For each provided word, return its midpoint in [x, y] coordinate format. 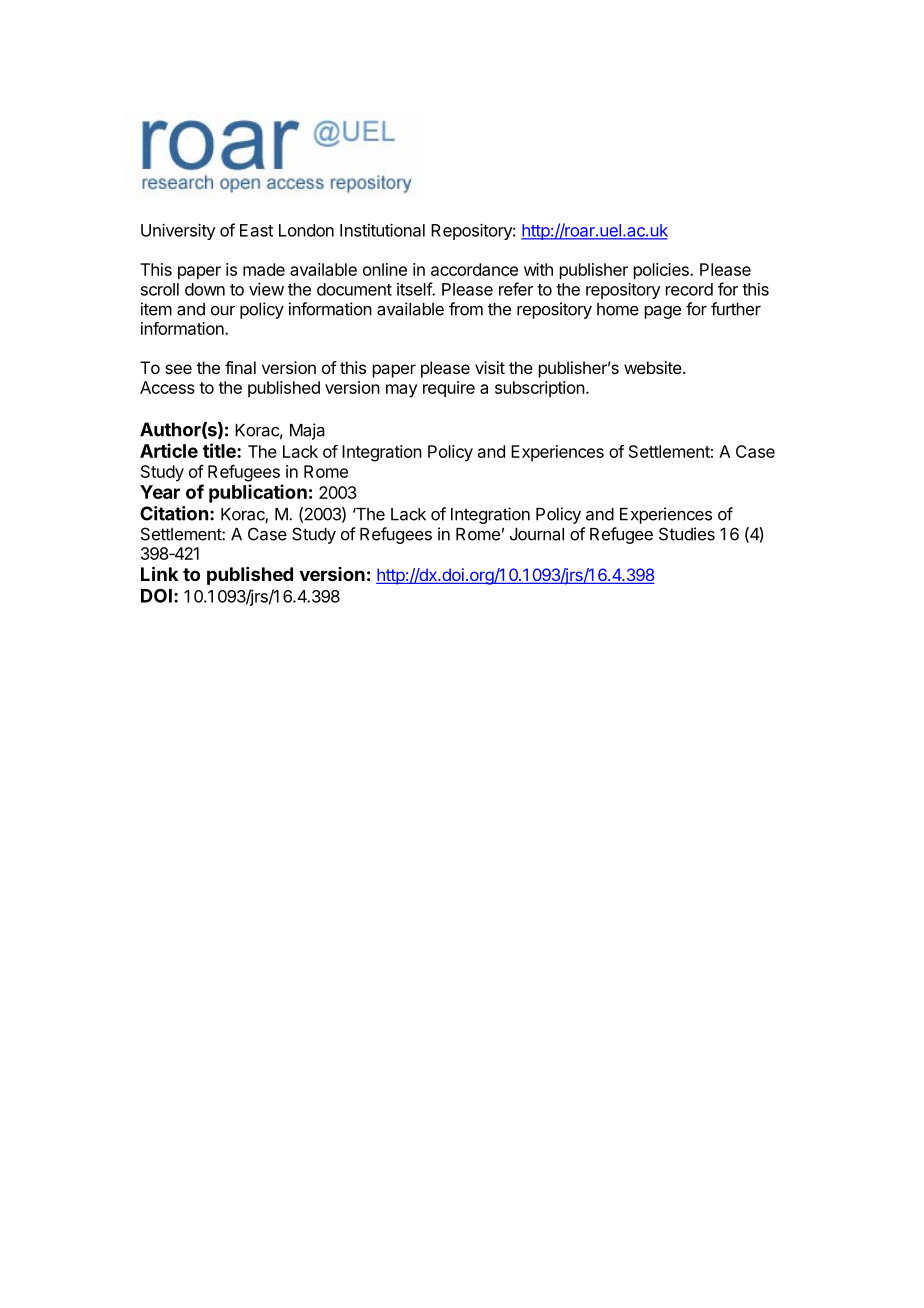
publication [258, 493]
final [240, 367]
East [256, 230]
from [466, 309]
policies [662, 271]
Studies [687, 534]
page [663, 312]
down [205, 289]
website [653, 367]
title [220, 450]
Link [159, 573]
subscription [540, 389]
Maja [307, 431]
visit [490, 367]
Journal [537, 534]
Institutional [382, 230]
